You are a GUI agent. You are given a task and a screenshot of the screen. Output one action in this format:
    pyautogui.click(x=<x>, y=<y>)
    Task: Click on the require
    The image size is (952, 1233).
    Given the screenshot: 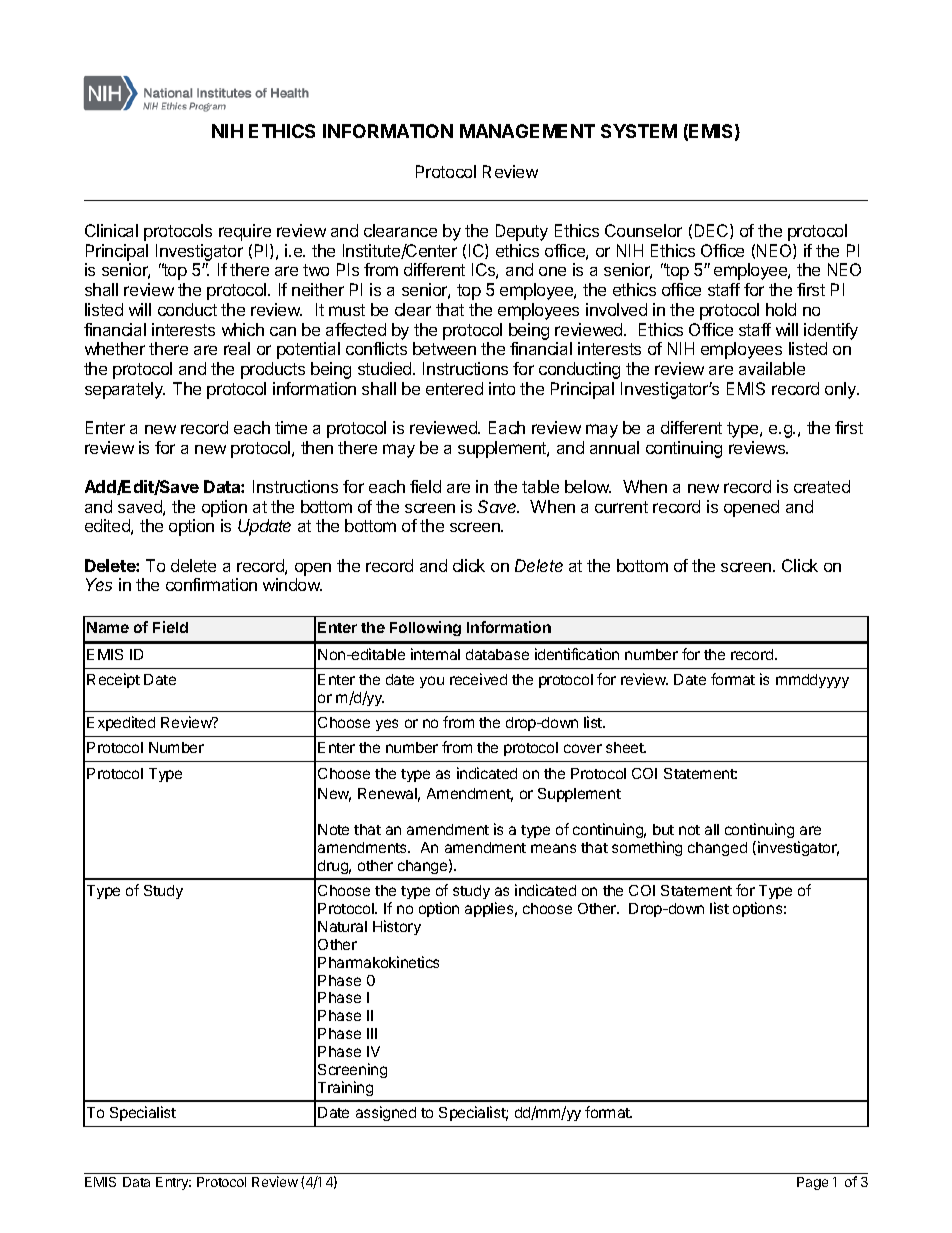 What is the action you would take?
    pyautogui.click(x=245, y=232)
